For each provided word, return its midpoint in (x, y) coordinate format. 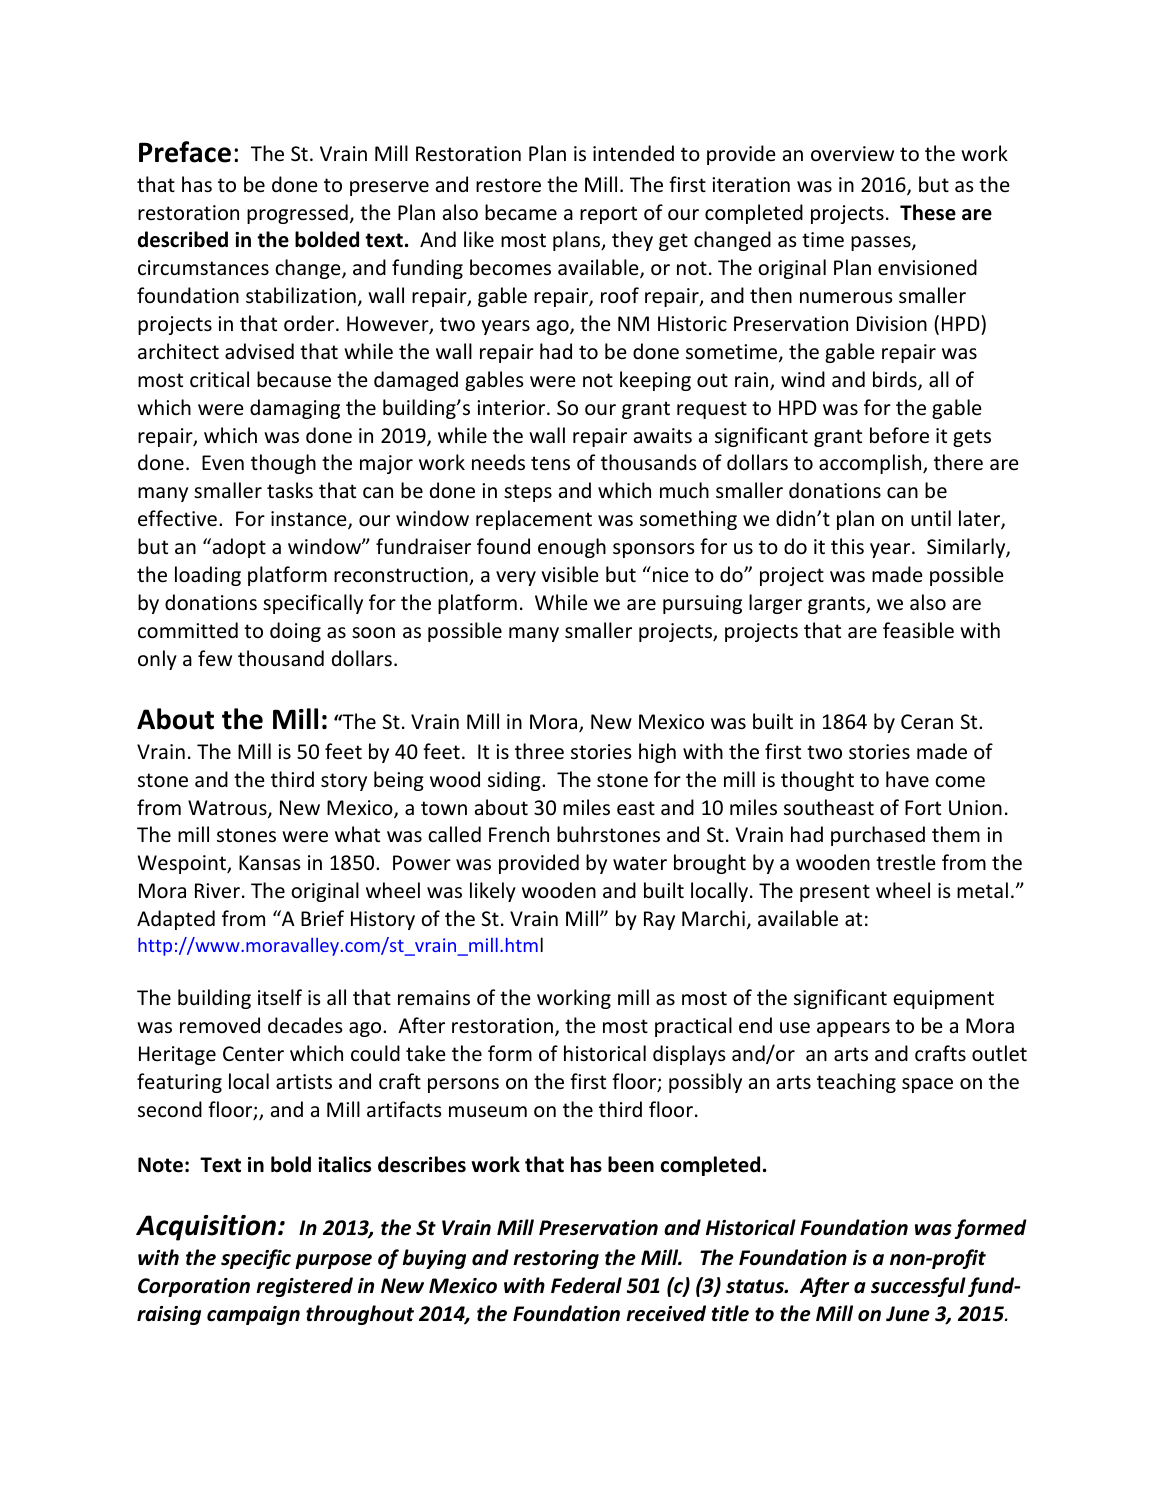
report (608, 215)
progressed (297, 214)
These (928, 212)
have (907, 779)
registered (304, 1287)
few (215, 658)
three (539, 751)
